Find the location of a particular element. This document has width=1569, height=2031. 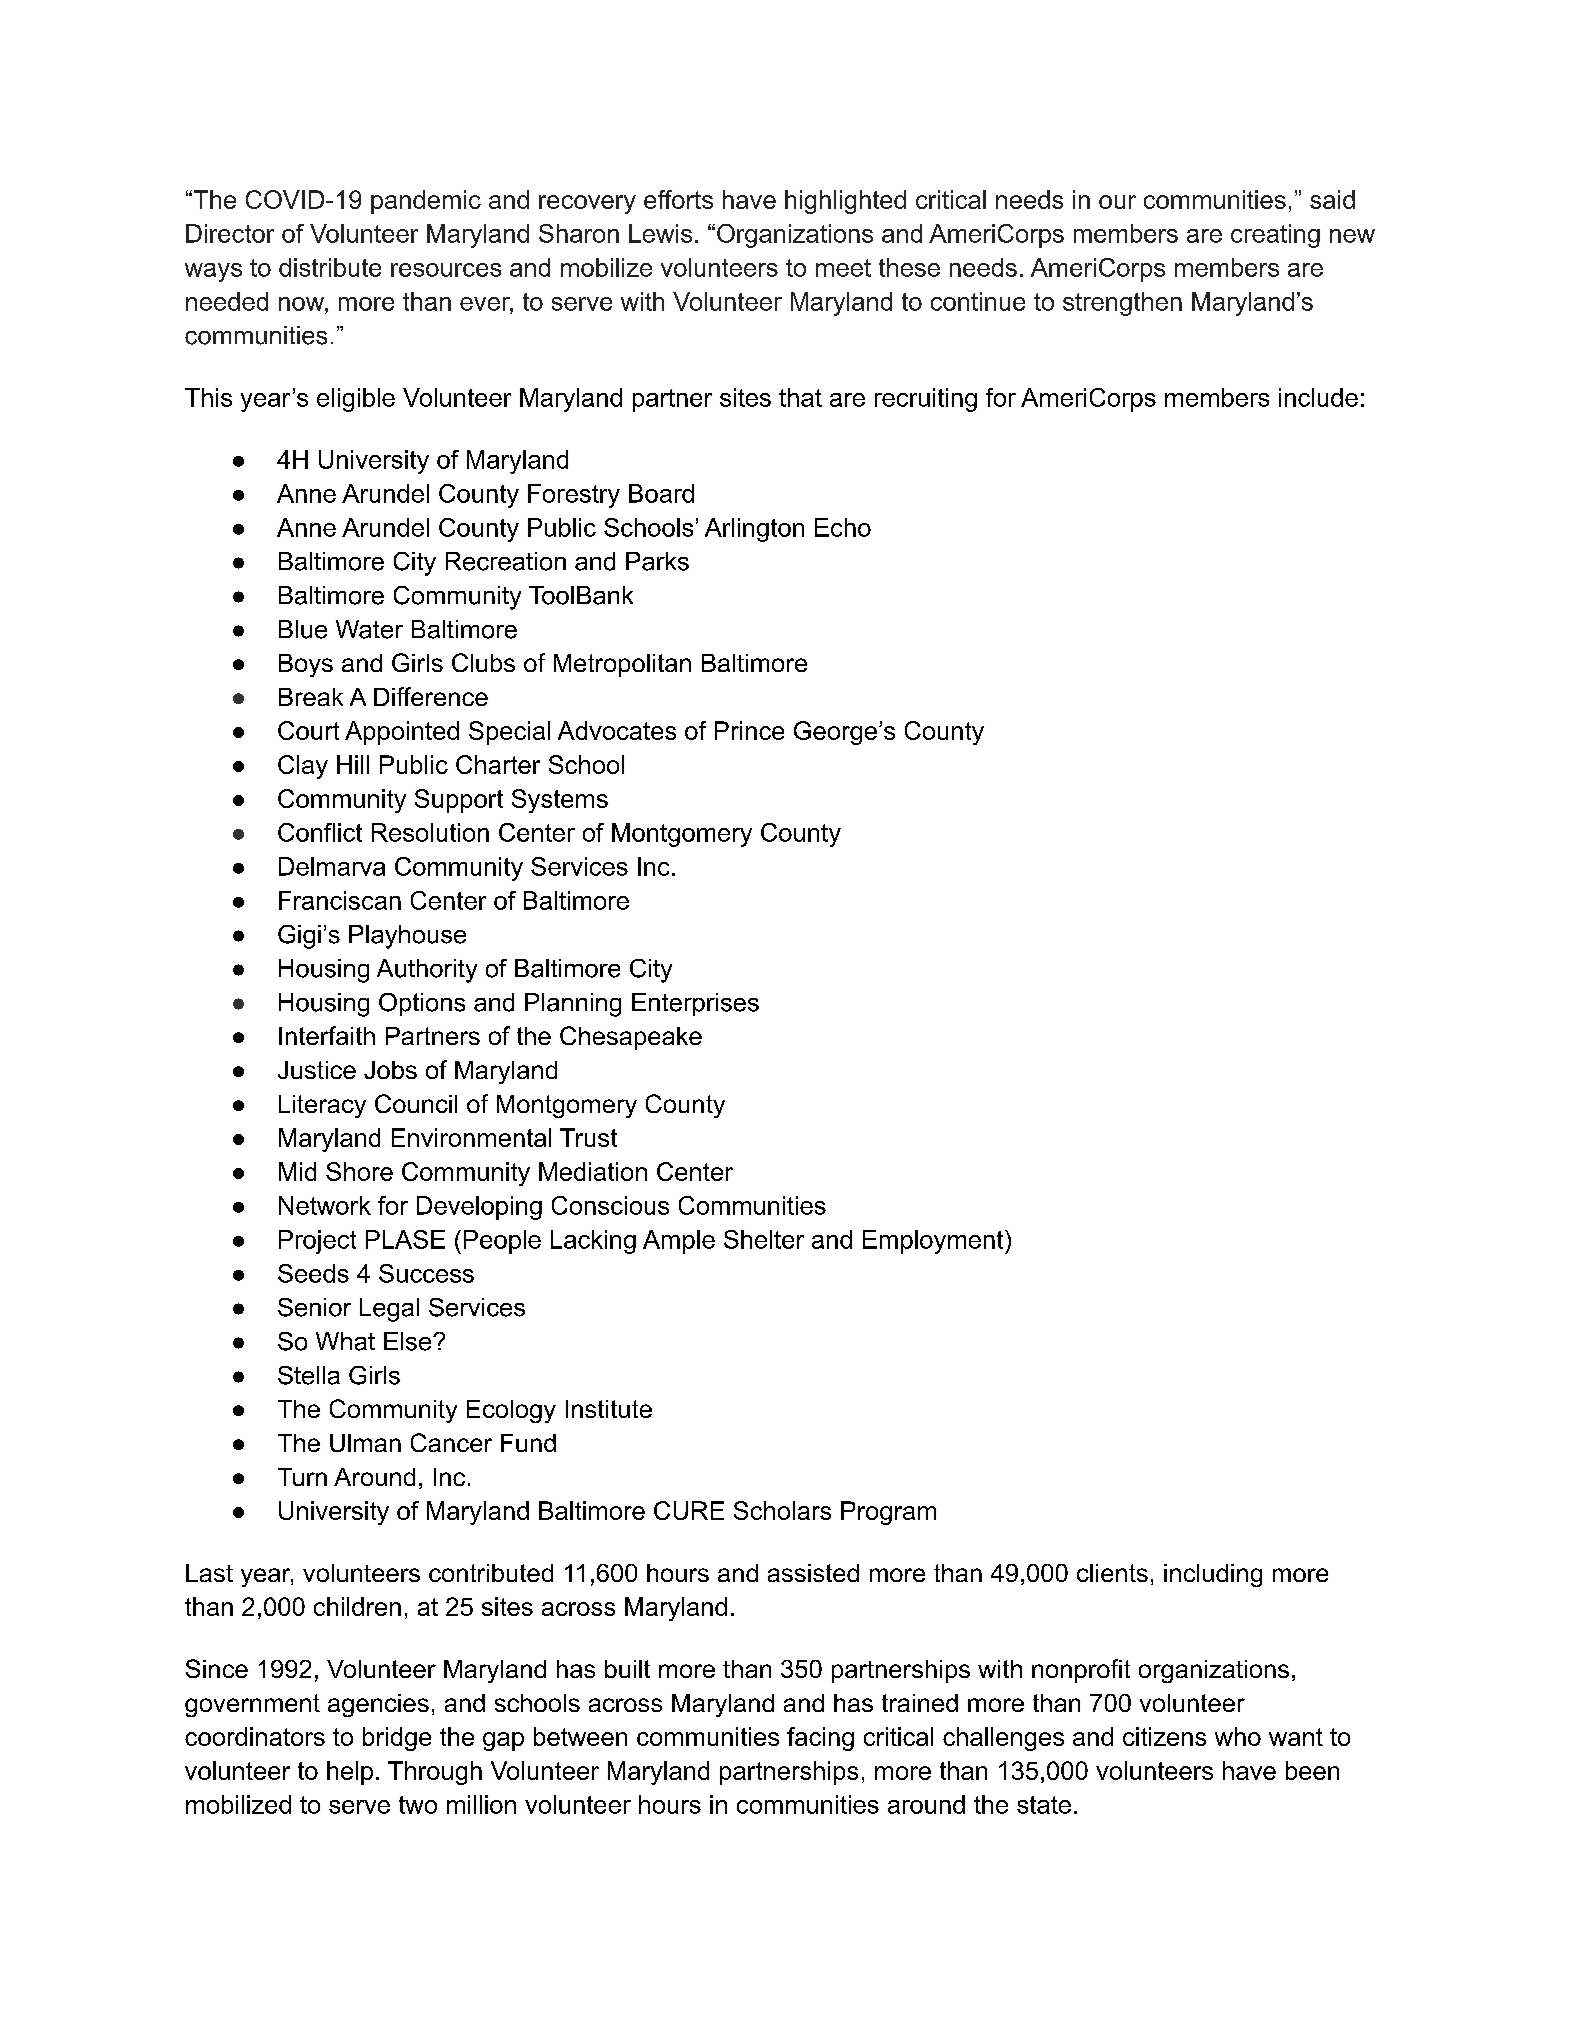

include is located at coordinates (1318, 397).
